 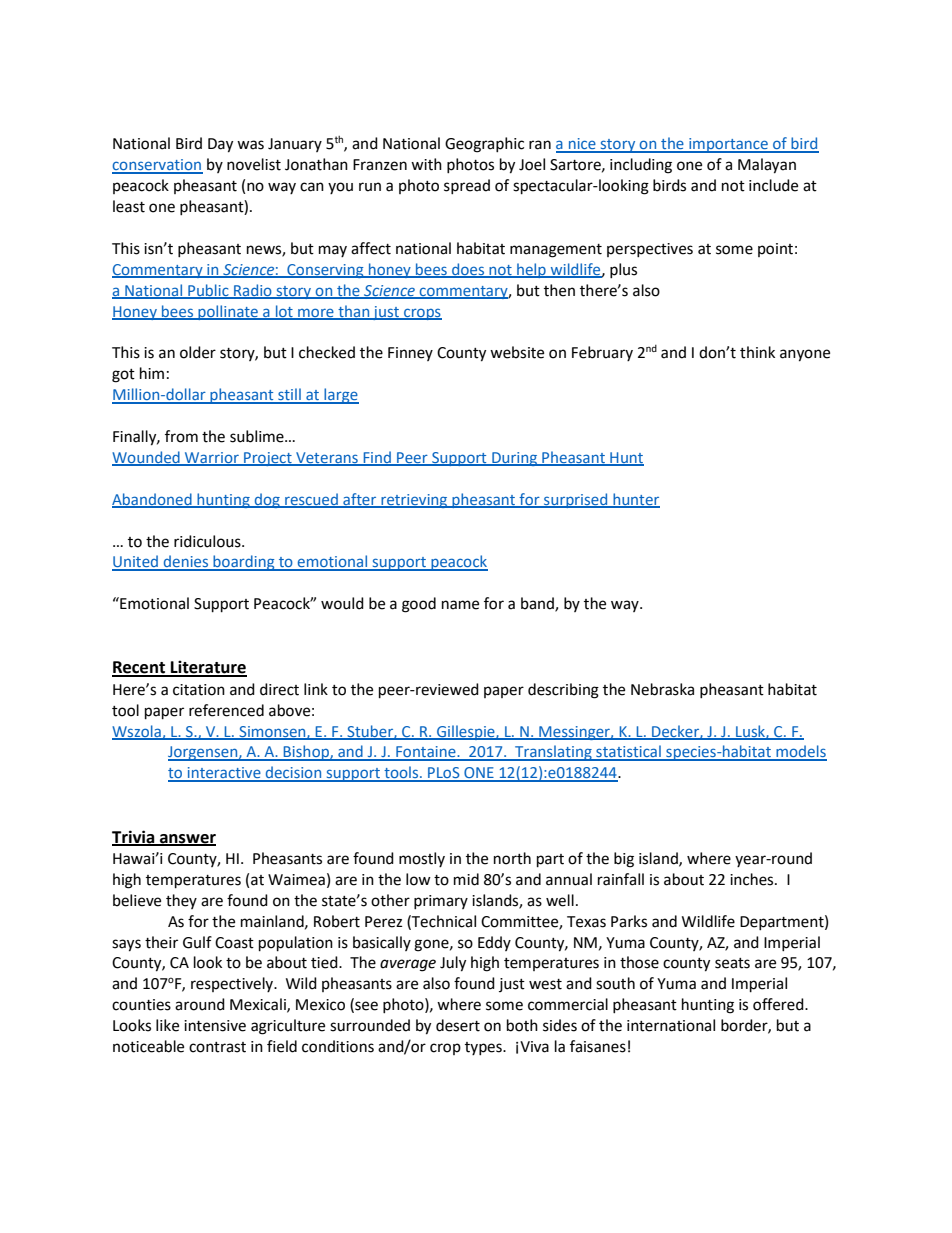 I want to click on During, so click(x=515, y=459).
